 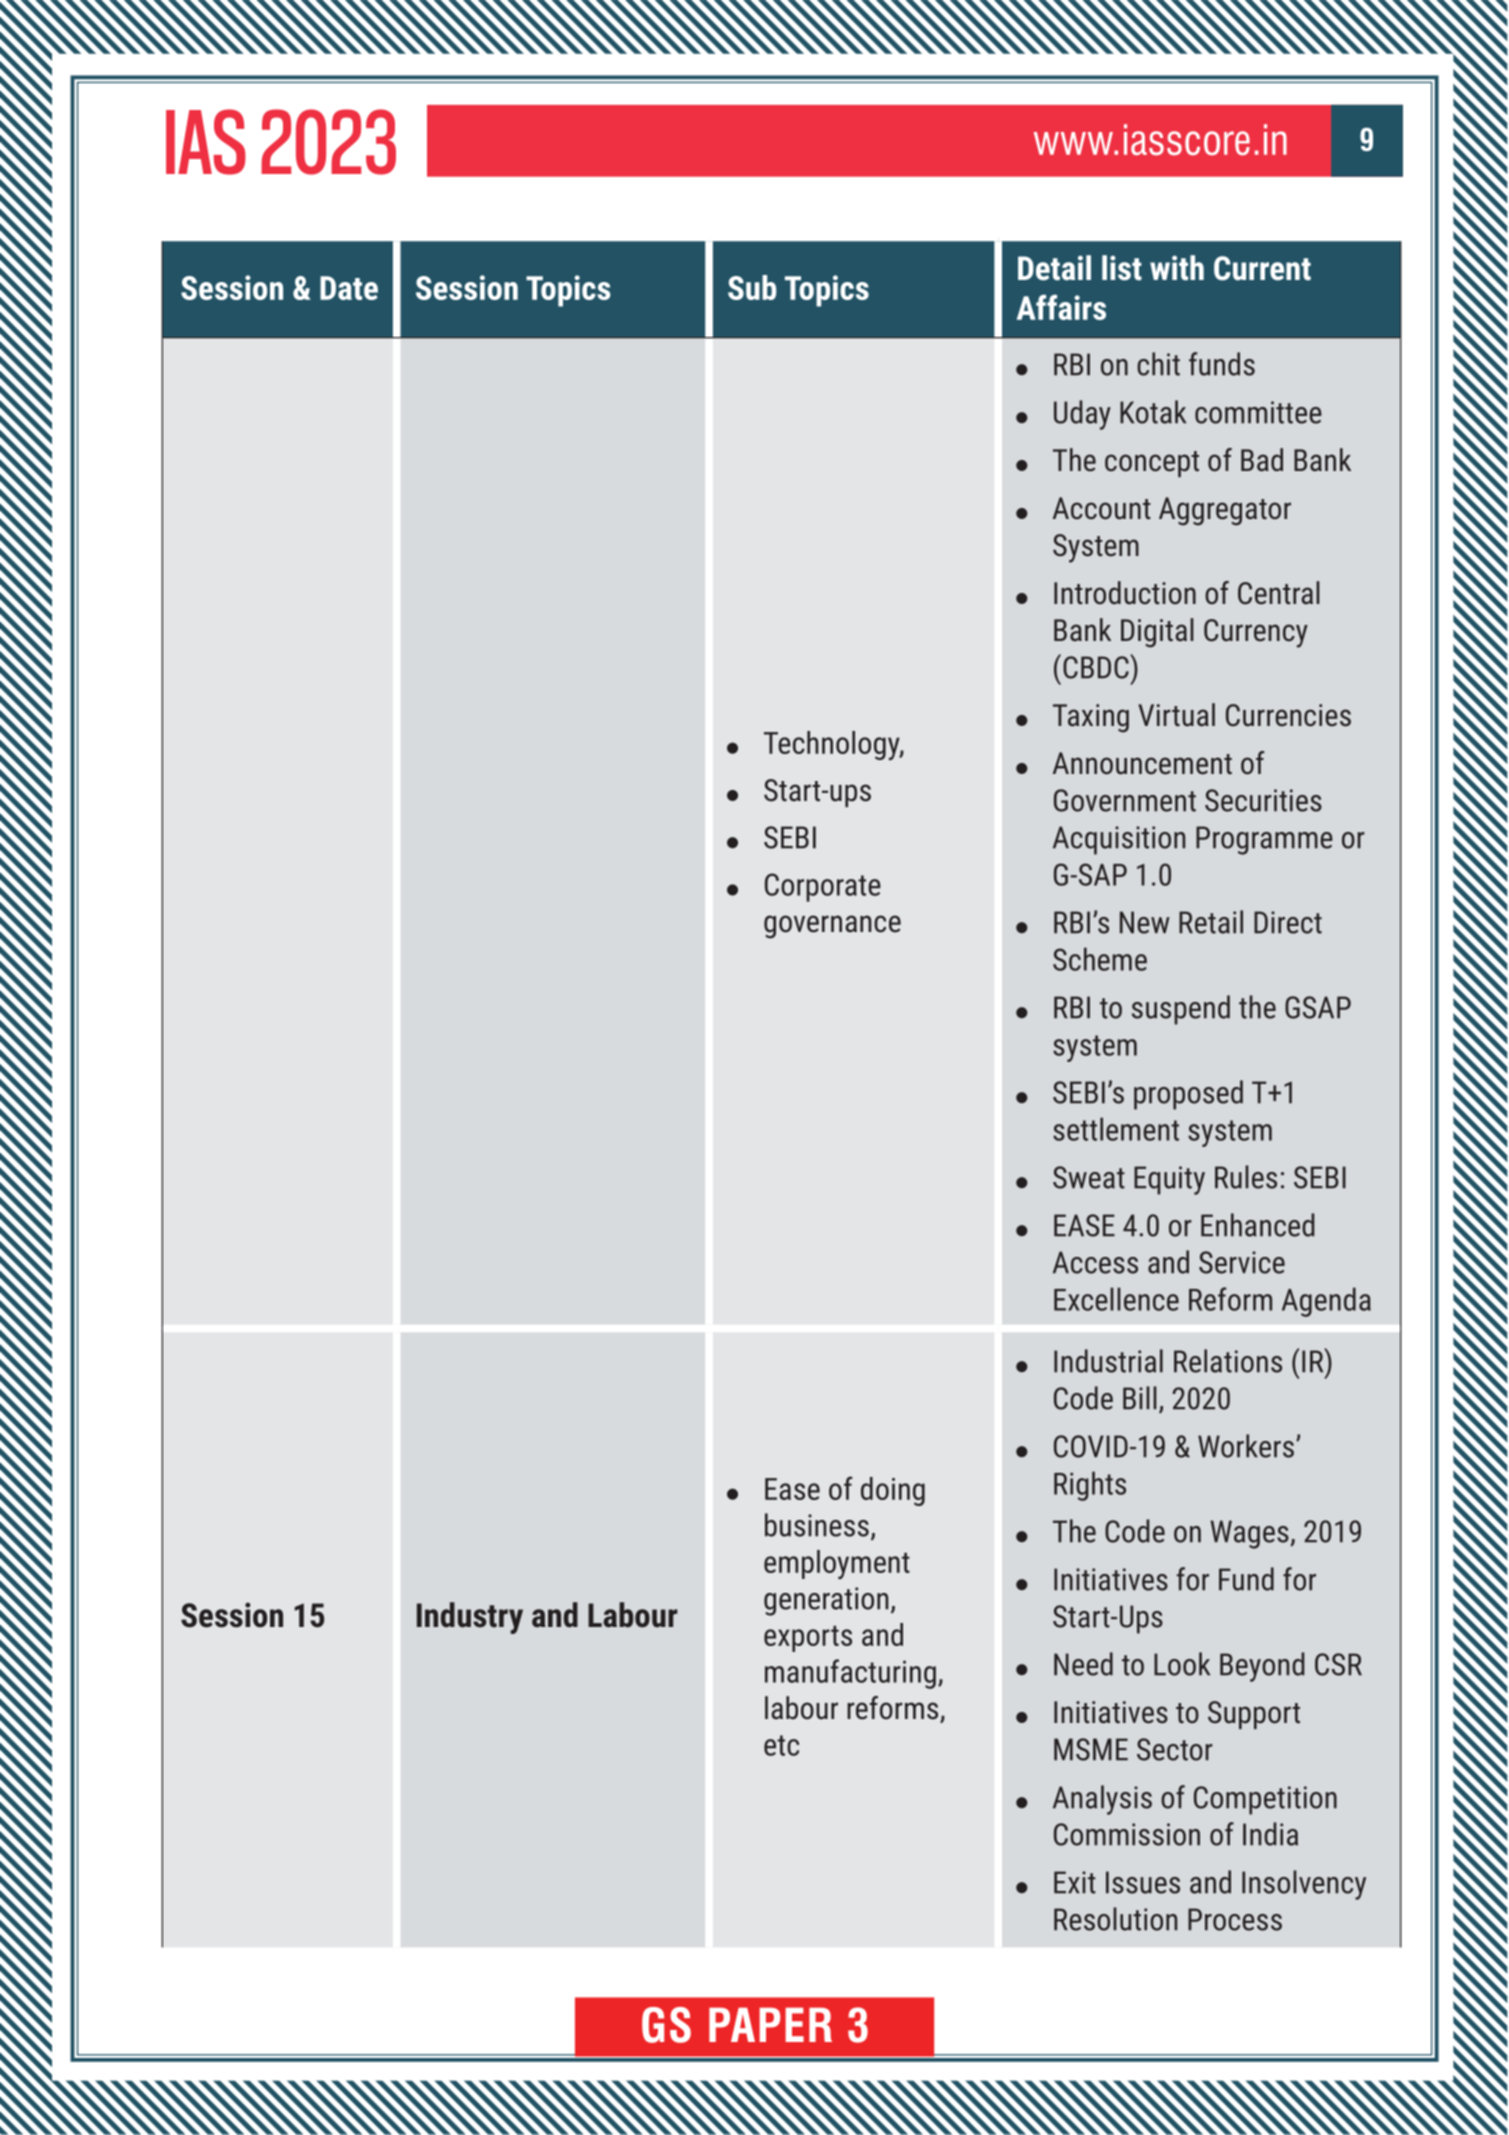 What do you see at coordinates (752, 287) in the screenshot?
I see `Sub` at bounding box center [752, 287].
